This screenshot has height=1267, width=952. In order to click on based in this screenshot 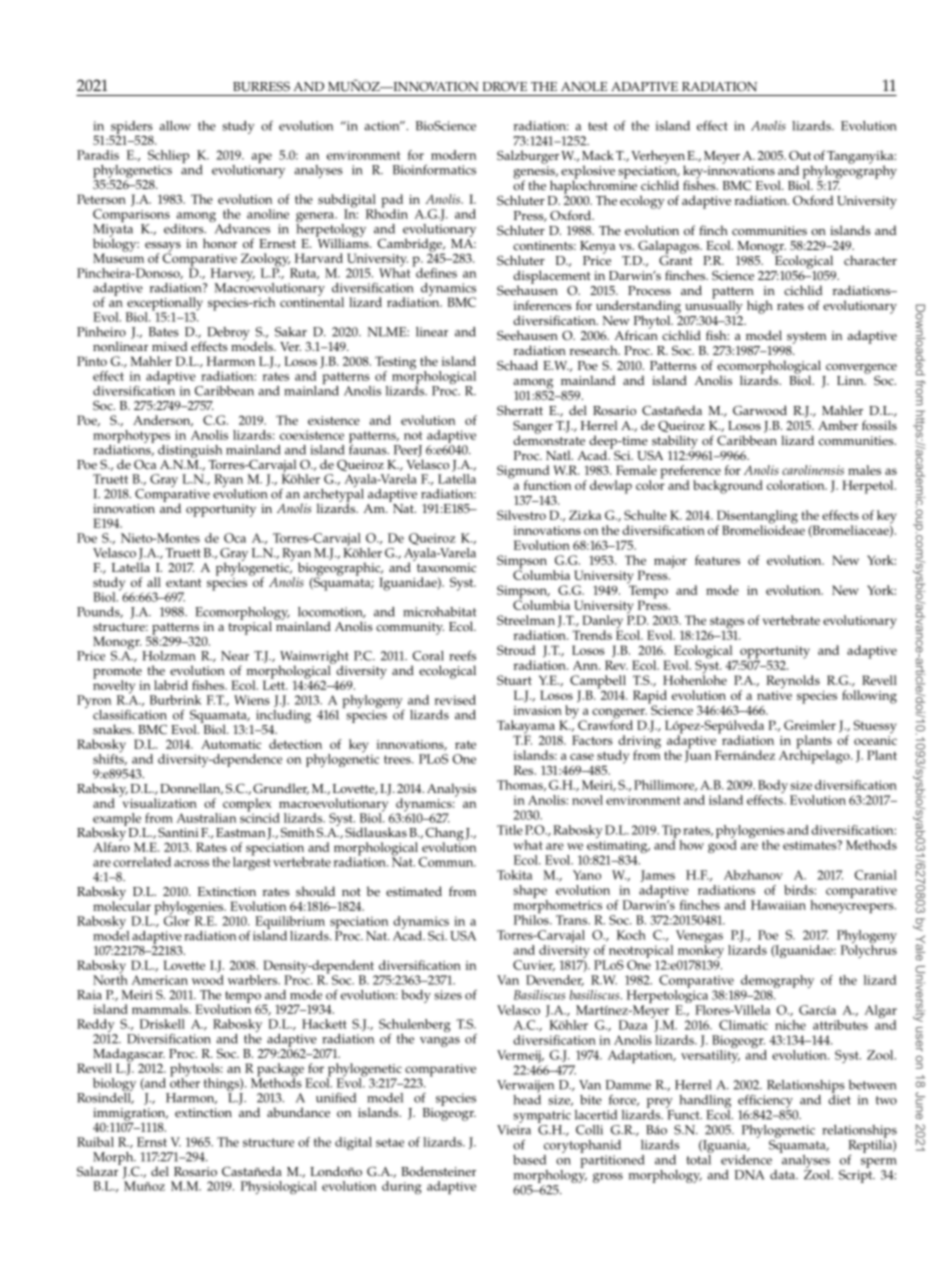, I will do `click(529, 1160)`.
